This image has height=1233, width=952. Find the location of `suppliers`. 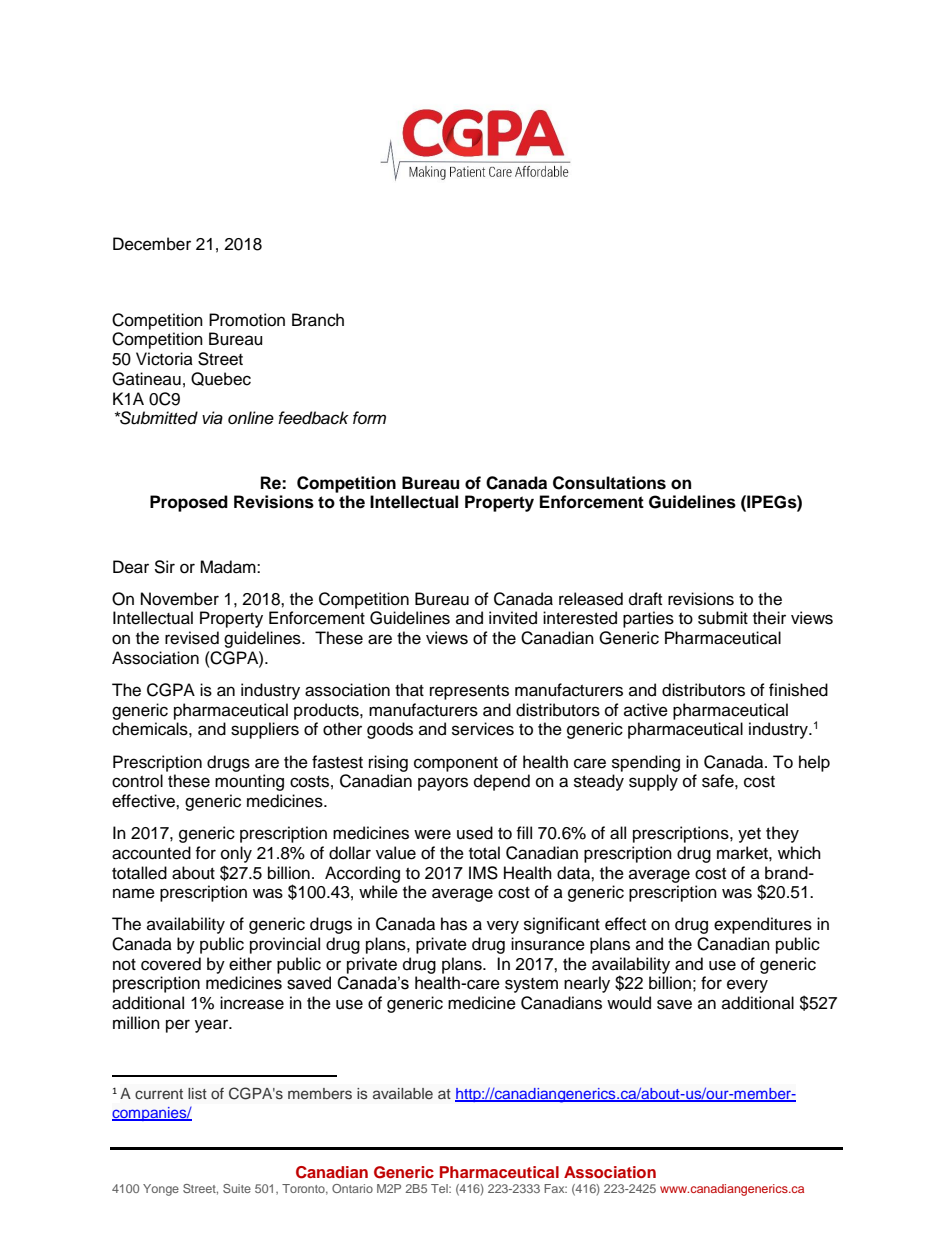

suppliers is located at coordinates (265, 730).
